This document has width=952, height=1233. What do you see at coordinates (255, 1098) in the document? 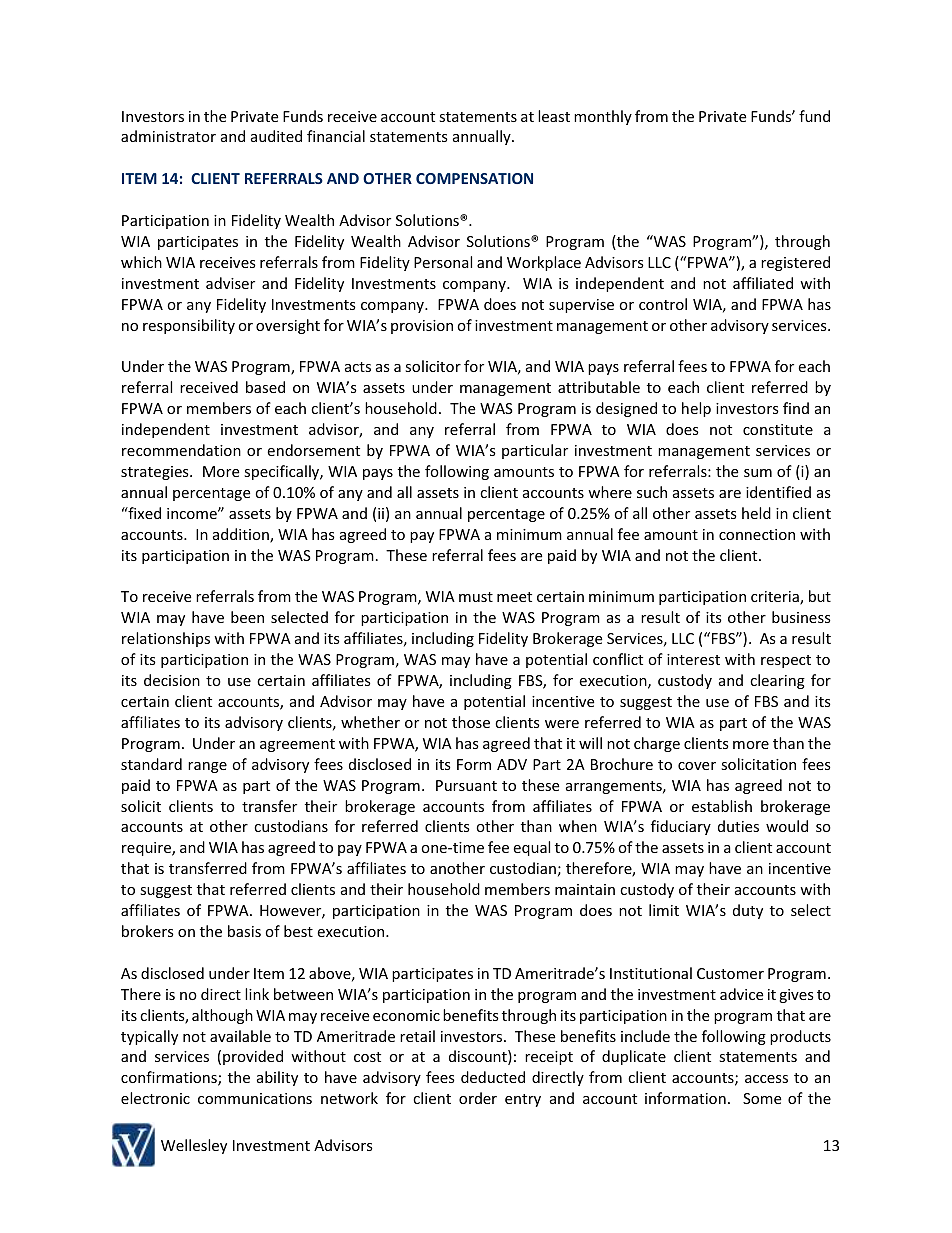
I see `communications` at bounding box center [255, 1098].
